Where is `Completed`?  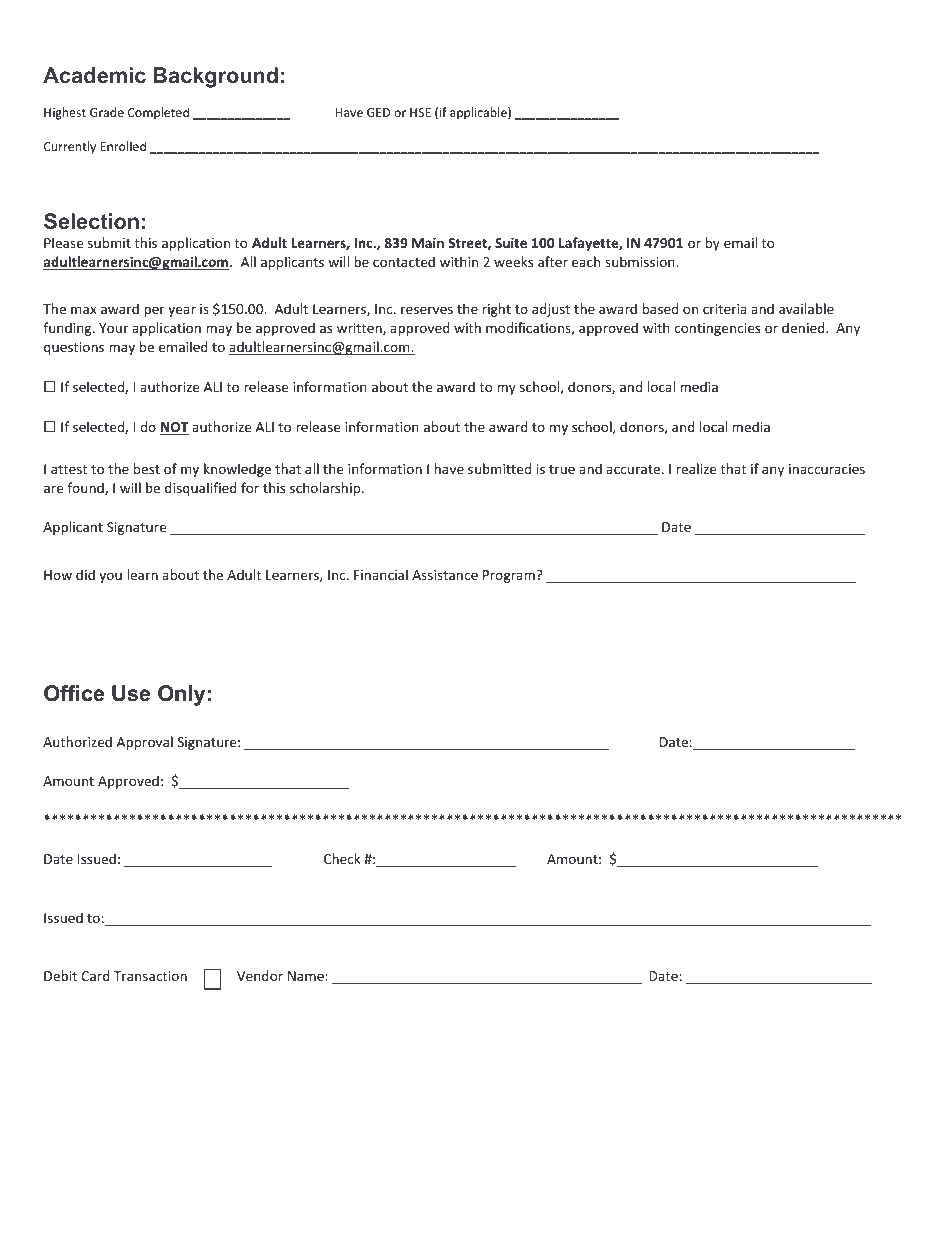 Completed is located at coordinates (158, 113).
